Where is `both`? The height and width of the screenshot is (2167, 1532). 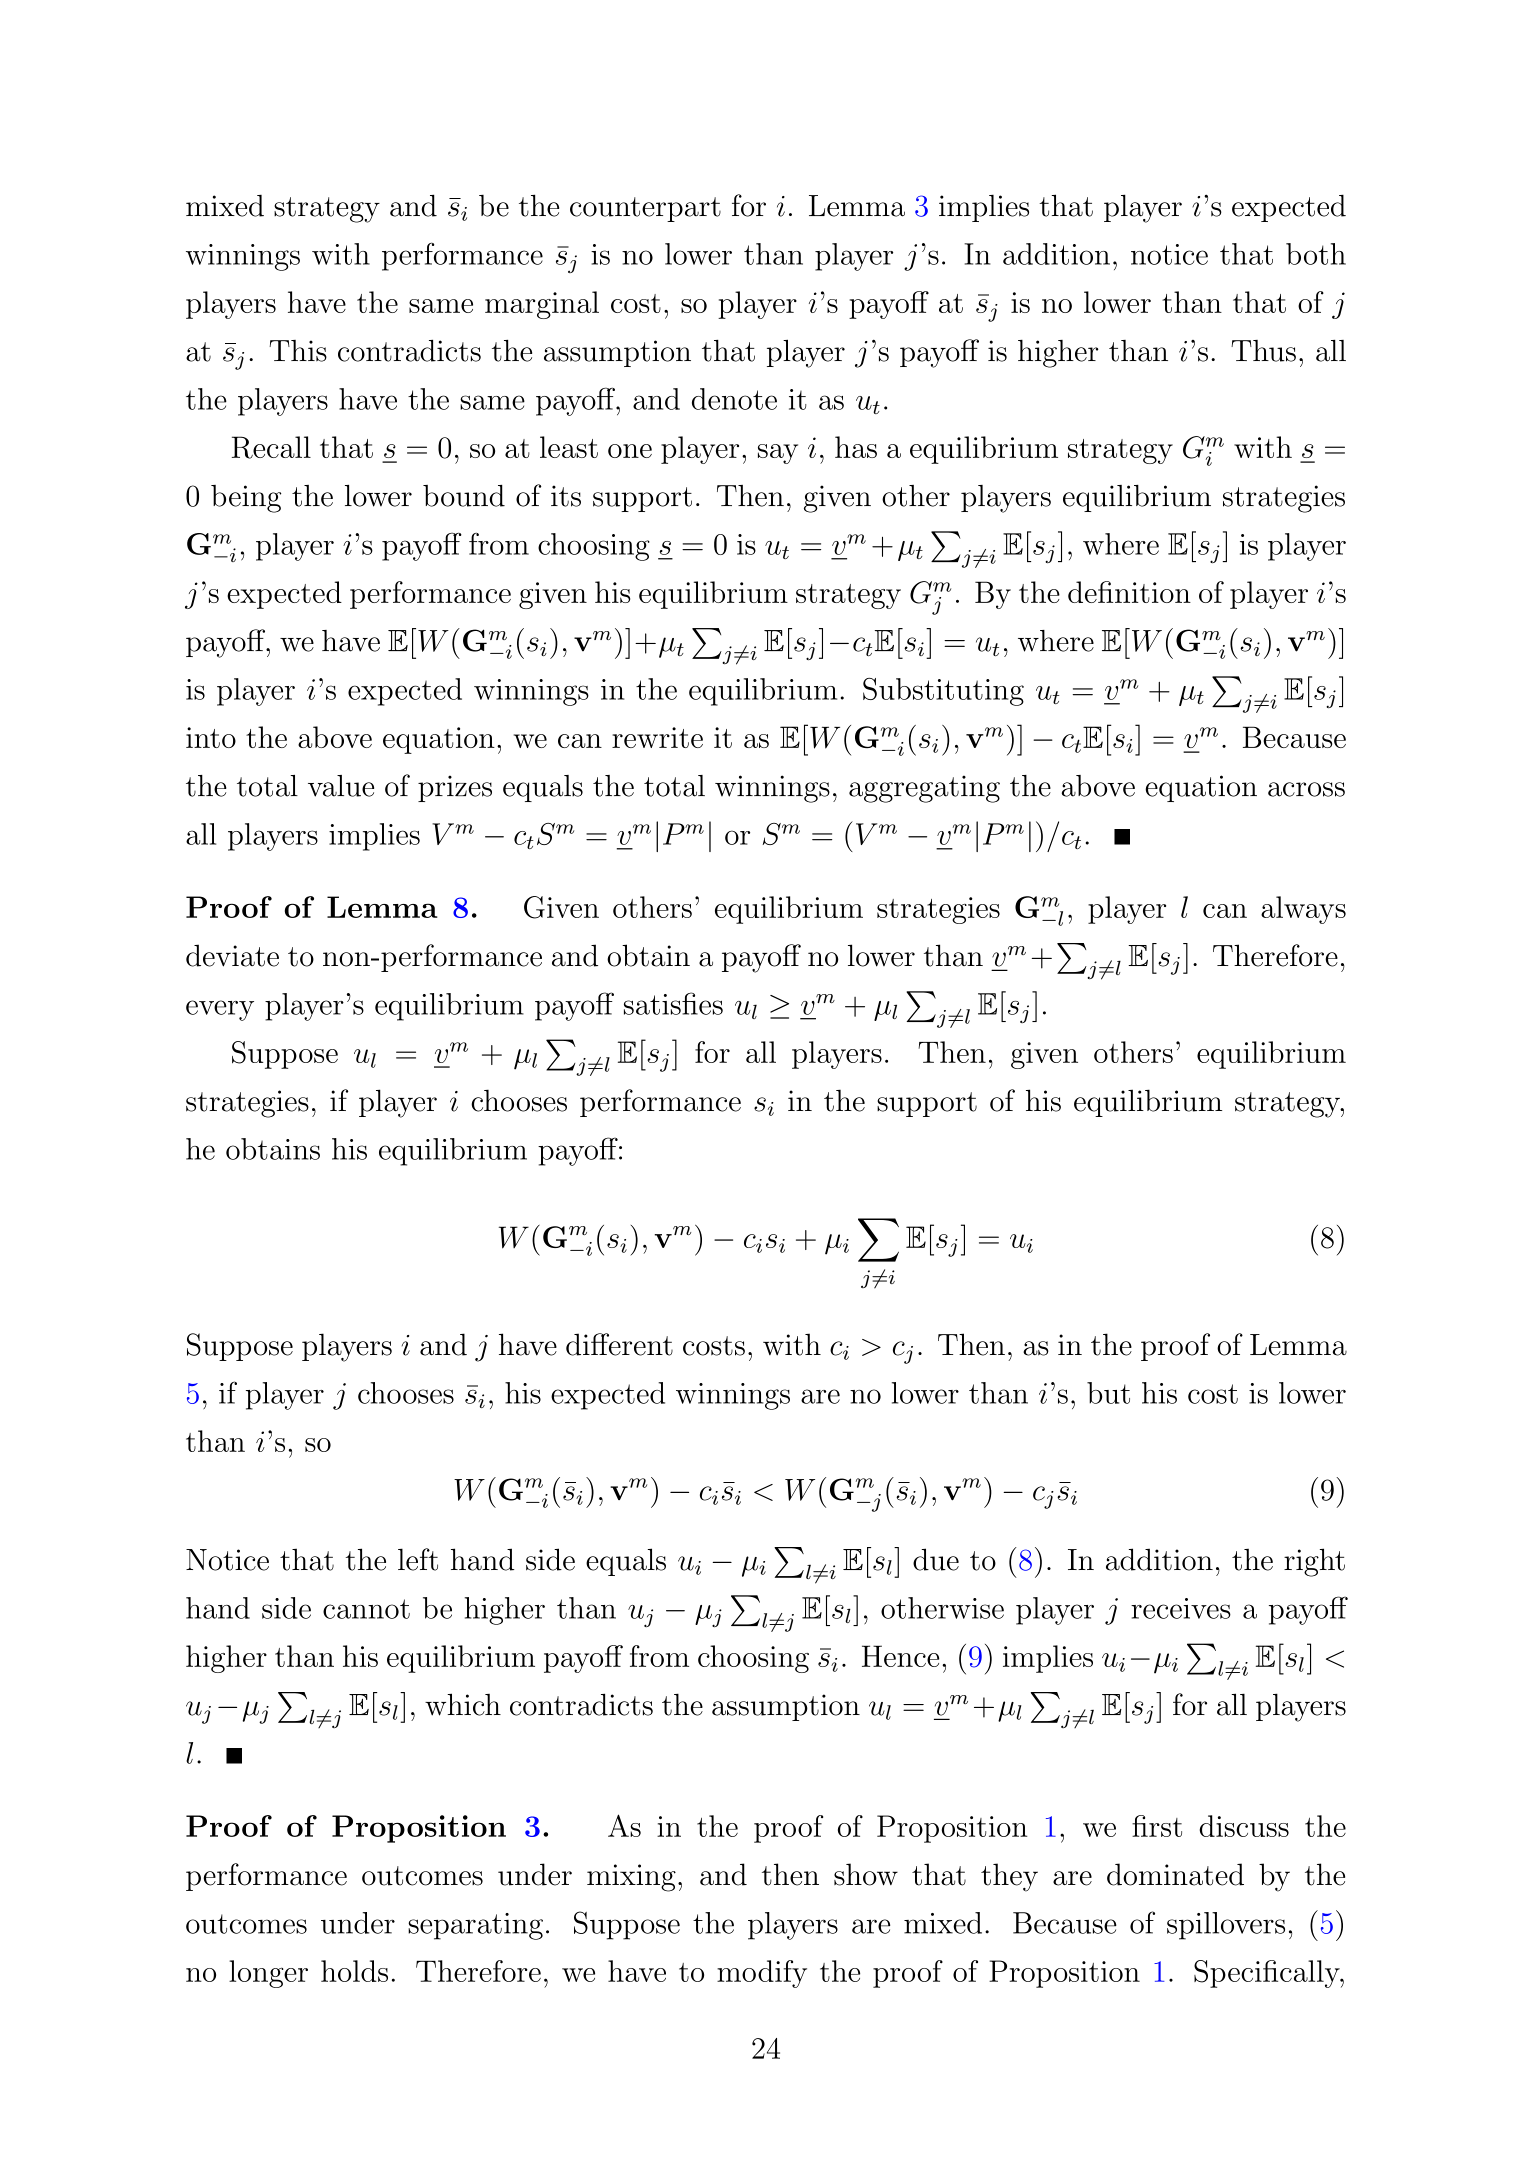
both is located at coordinates (1316, 254).
